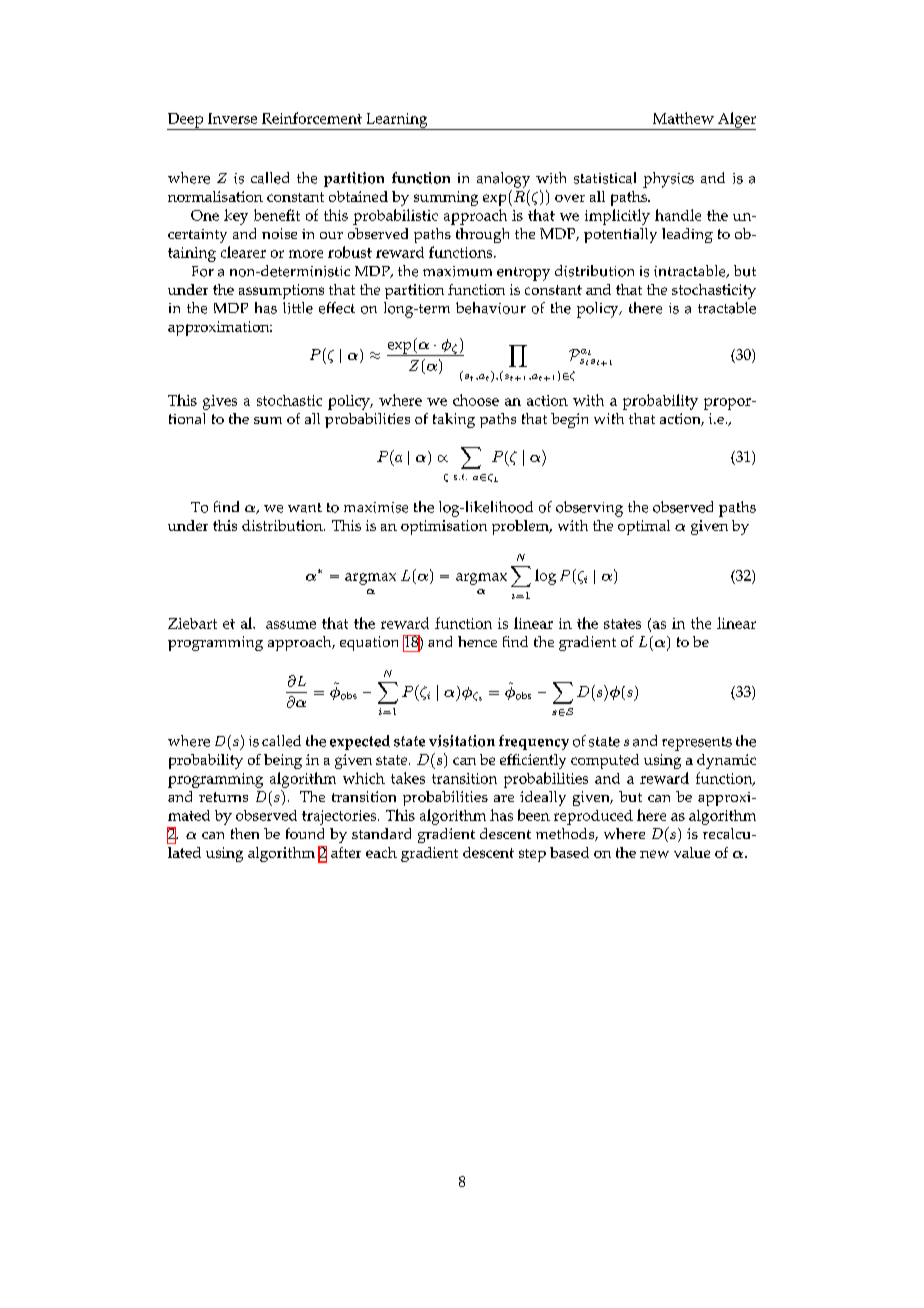 The width and height of the screenshot is (924, 1308). Describe the element at coordinates (668, 180) in the screenshot. I see `physics` at that location.
